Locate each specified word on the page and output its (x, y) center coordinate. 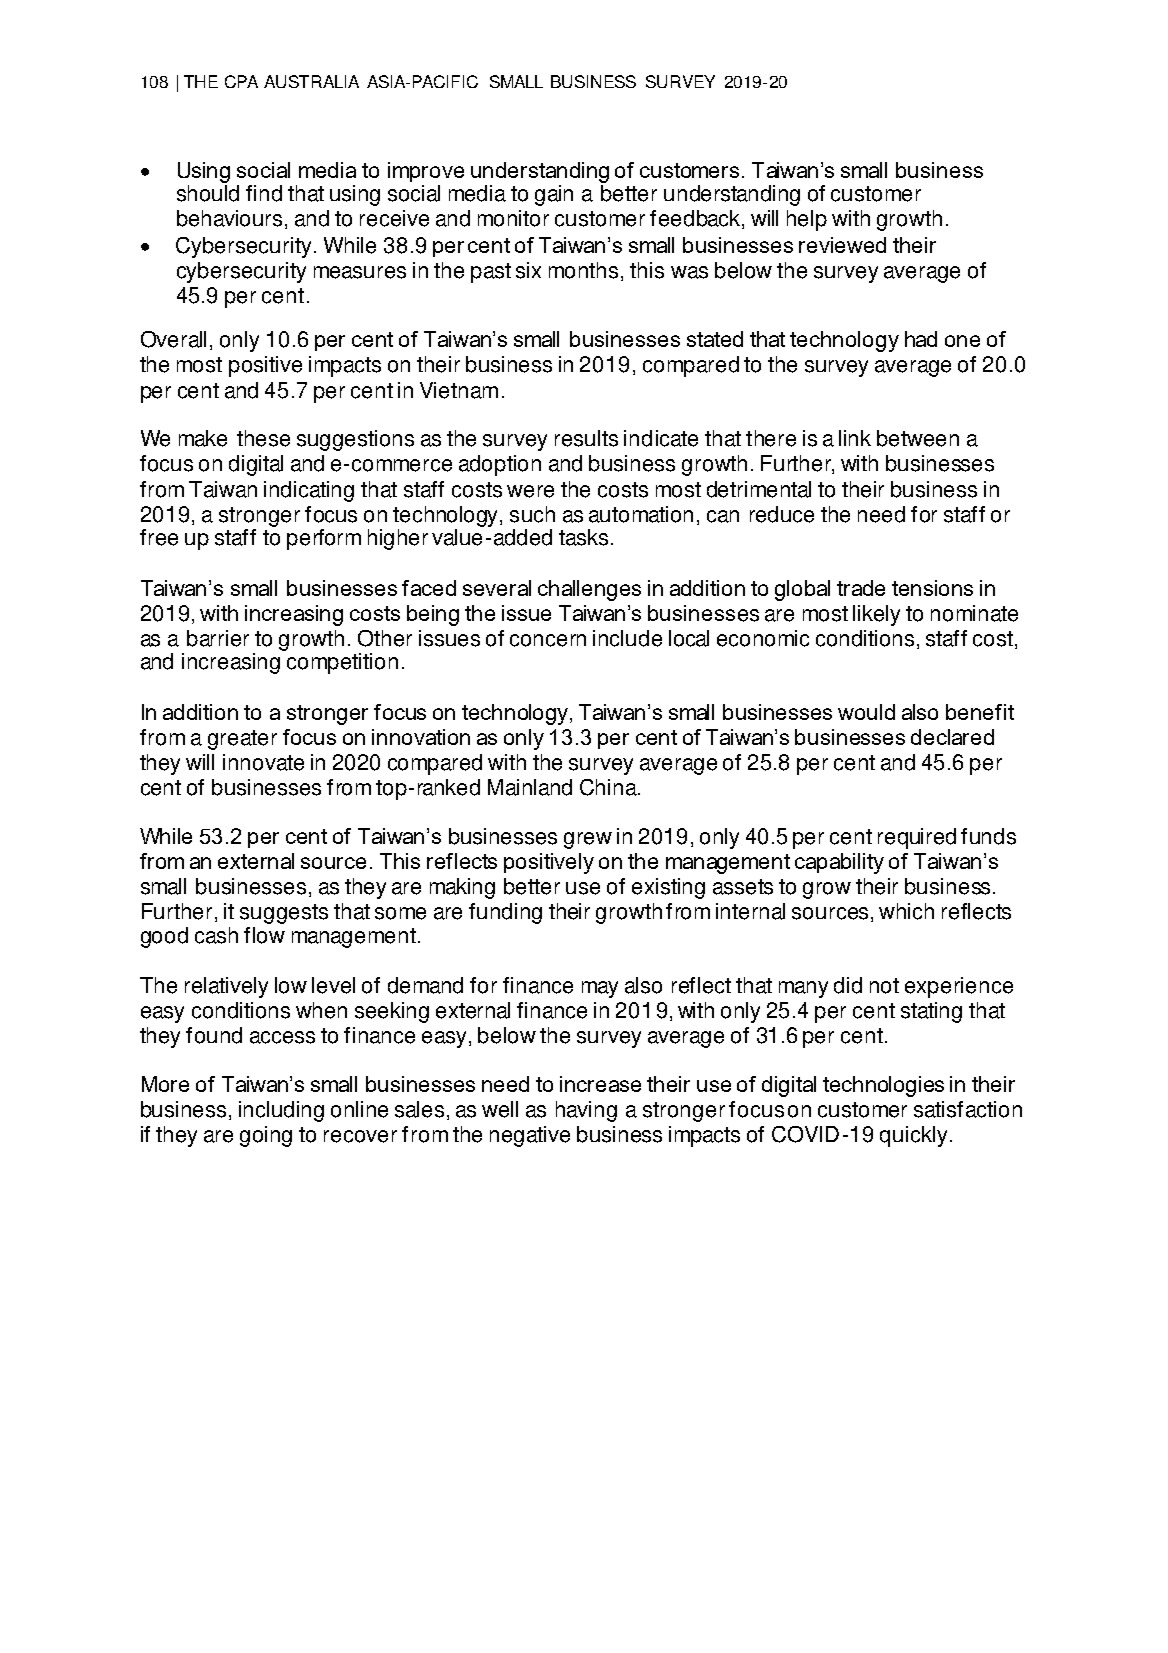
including (281, 1111)
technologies (883, 1086)
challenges (589, 590)
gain (554, 195)
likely (876, 615)
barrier (218, 638)
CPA (241, 81)
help (807, 220)
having (586, 1111)
